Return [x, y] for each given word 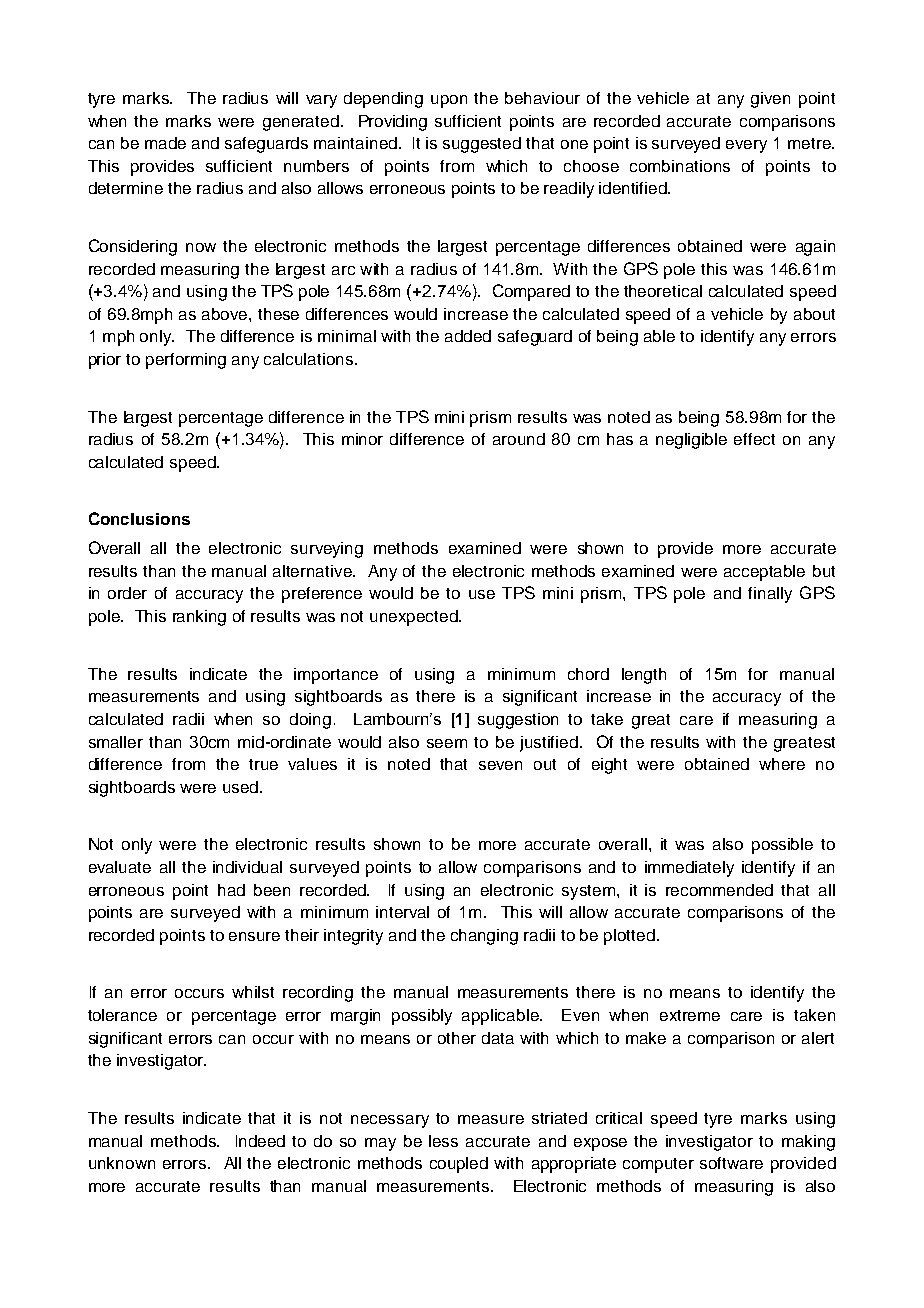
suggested [482, 145]
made [165, 143]
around [519, 439]
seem [447, 743]
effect [754, 439]
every [746, 146]
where [782, 764]
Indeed [260, 1141]
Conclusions [139, 518]
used [242, 787]
